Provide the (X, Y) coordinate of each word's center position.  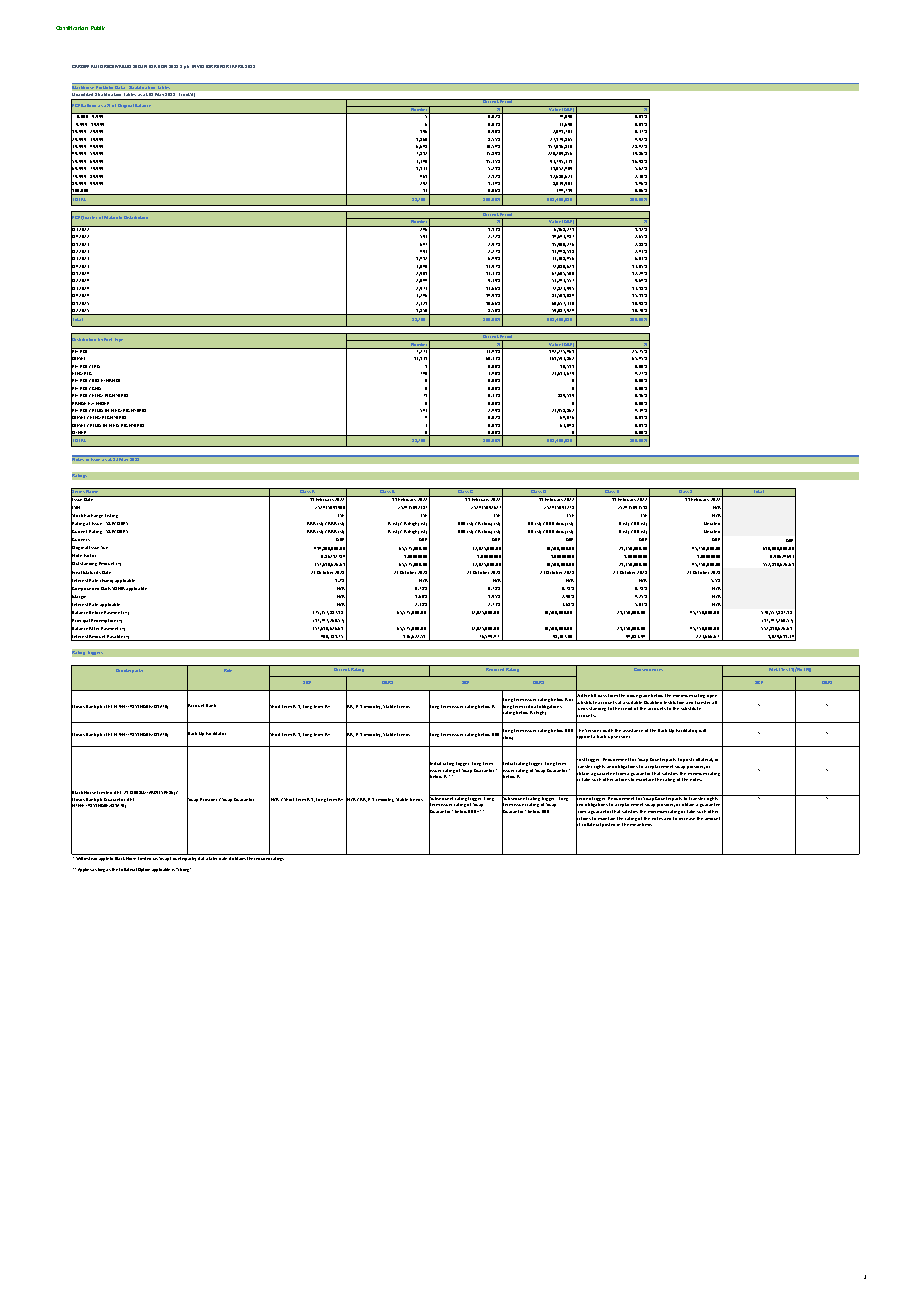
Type (119, 340)
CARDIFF (80, 66)
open (712, 696)
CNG (96, 388)
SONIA (119, 588)
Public (98, 28)
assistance (633, 730)
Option (144, 870)
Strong (183, 870)
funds (582, 709)
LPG (96, 366)
